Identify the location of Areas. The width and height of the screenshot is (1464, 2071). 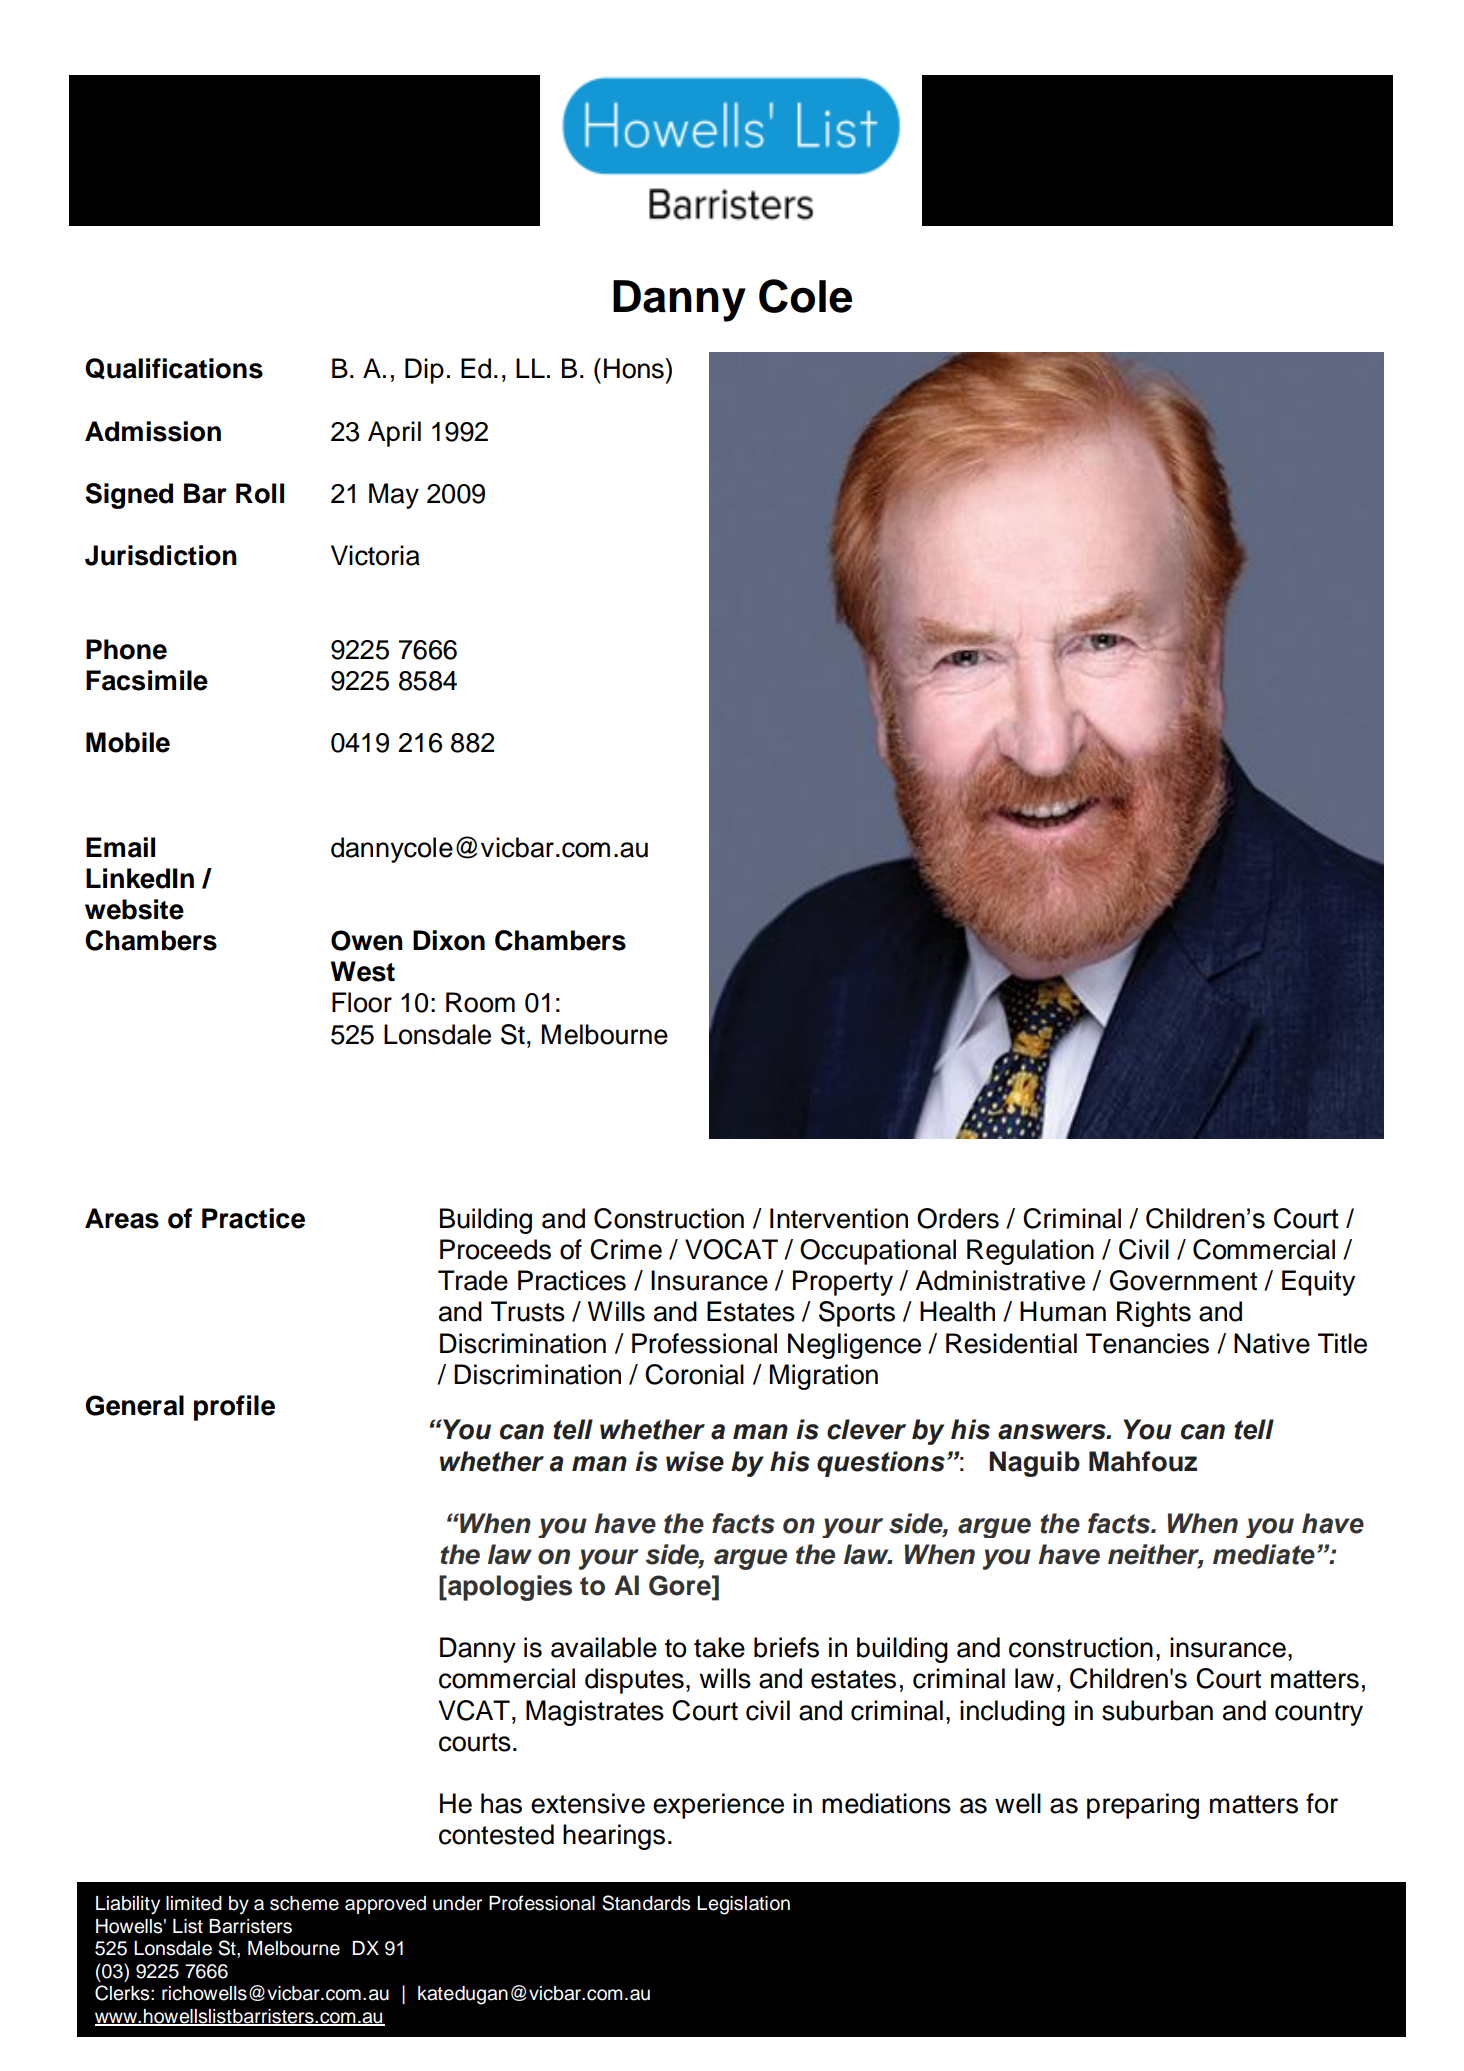
(122, 1218).
